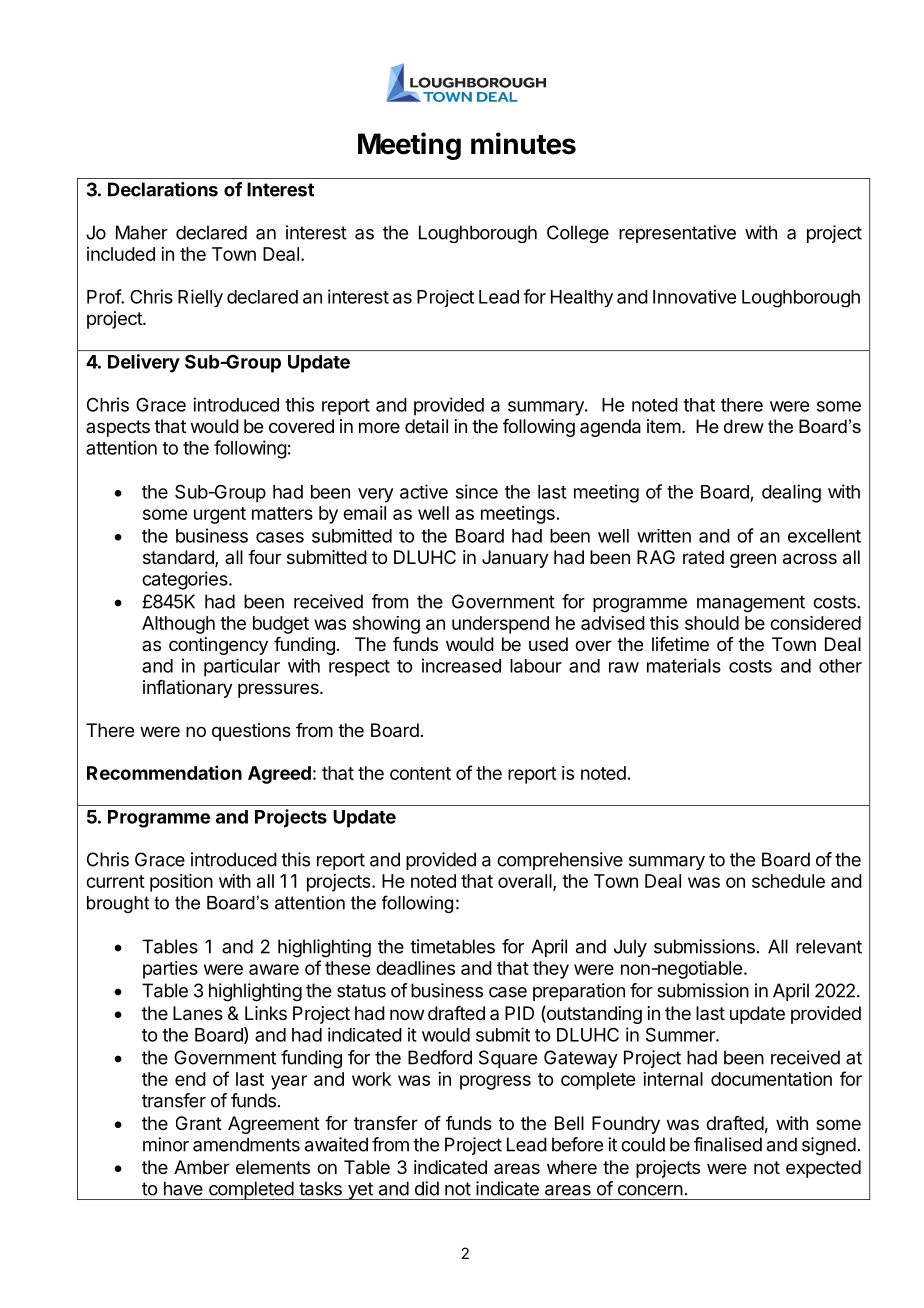  What do you see at coordinates (677, 234) in the image?
I see `representative` at bounding box center [677, 234].
